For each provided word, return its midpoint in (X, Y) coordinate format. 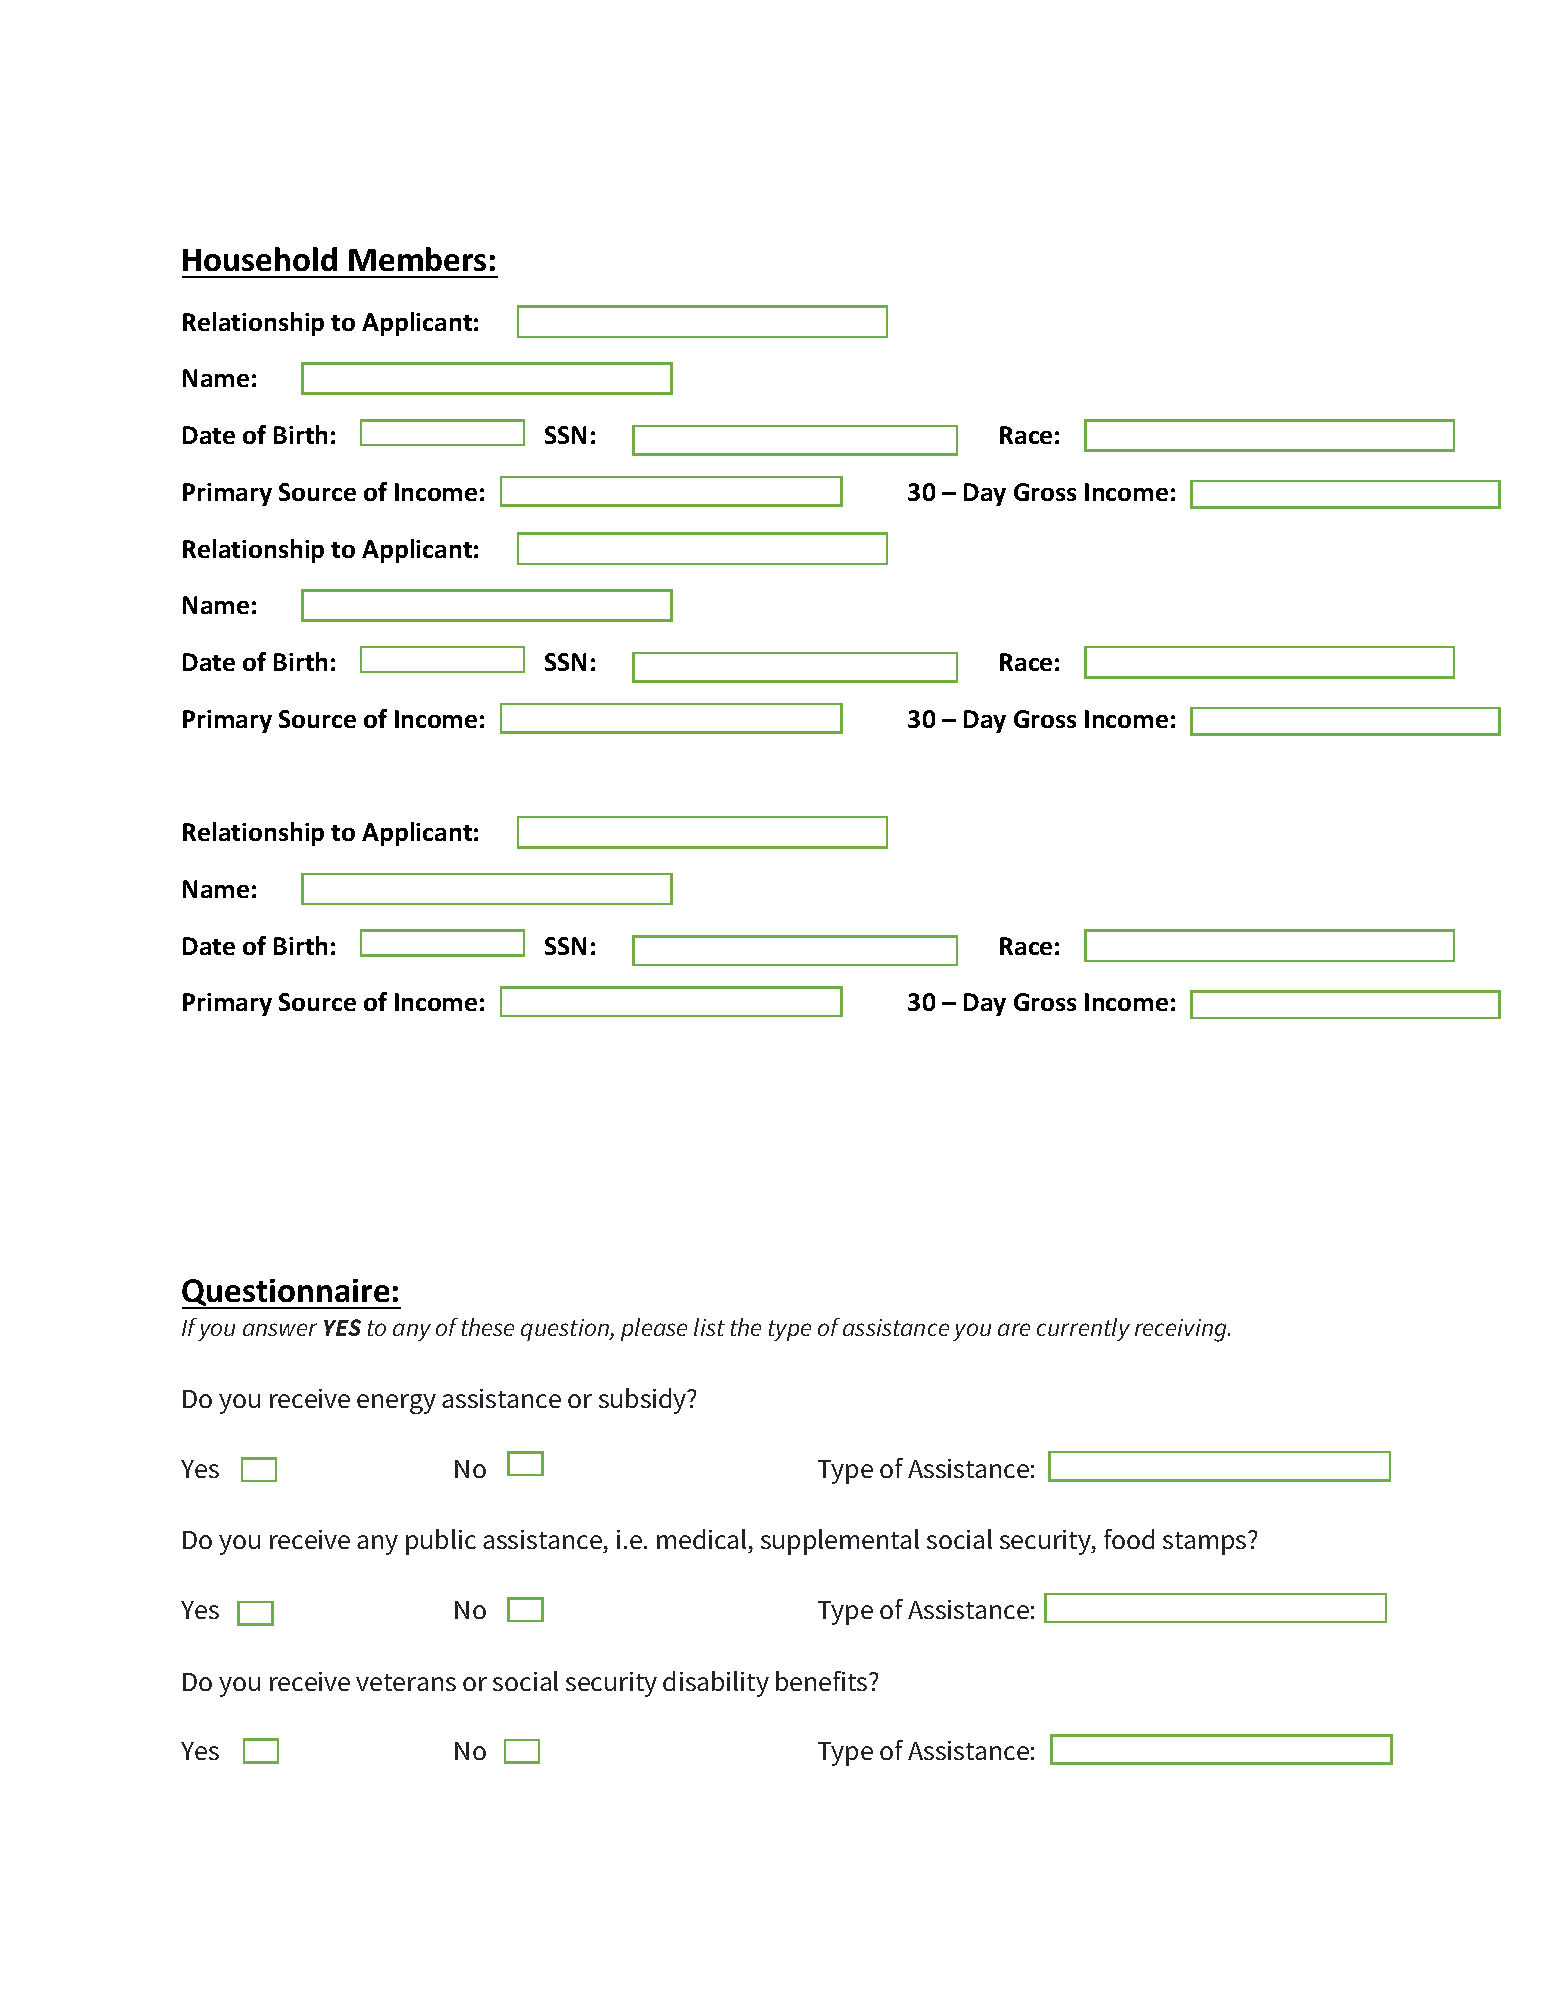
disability (716, 1684)
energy (396, 1404)
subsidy (644, 1401)
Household (260, 259)
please (654, 1329)
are (1014, 1329)
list (709, 1327)
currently (1083, 1329)
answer (280, 1329)
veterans (406, 1682)
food (1129, 1539)
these (488, 1327)
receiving (1182, 1330)
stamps (1206, 1543)
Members (417, 259)
